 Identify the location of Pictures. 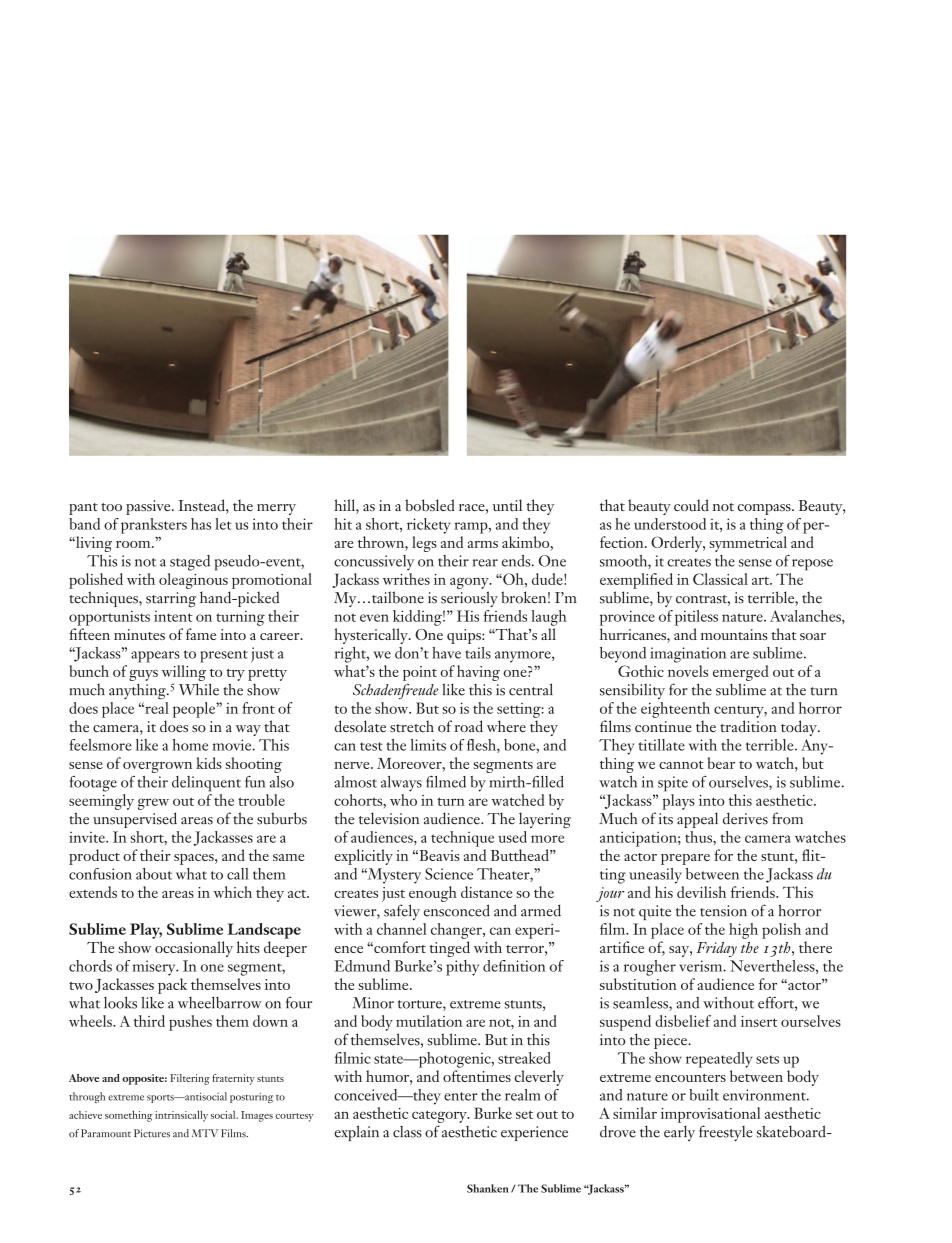
(152, 1133).
